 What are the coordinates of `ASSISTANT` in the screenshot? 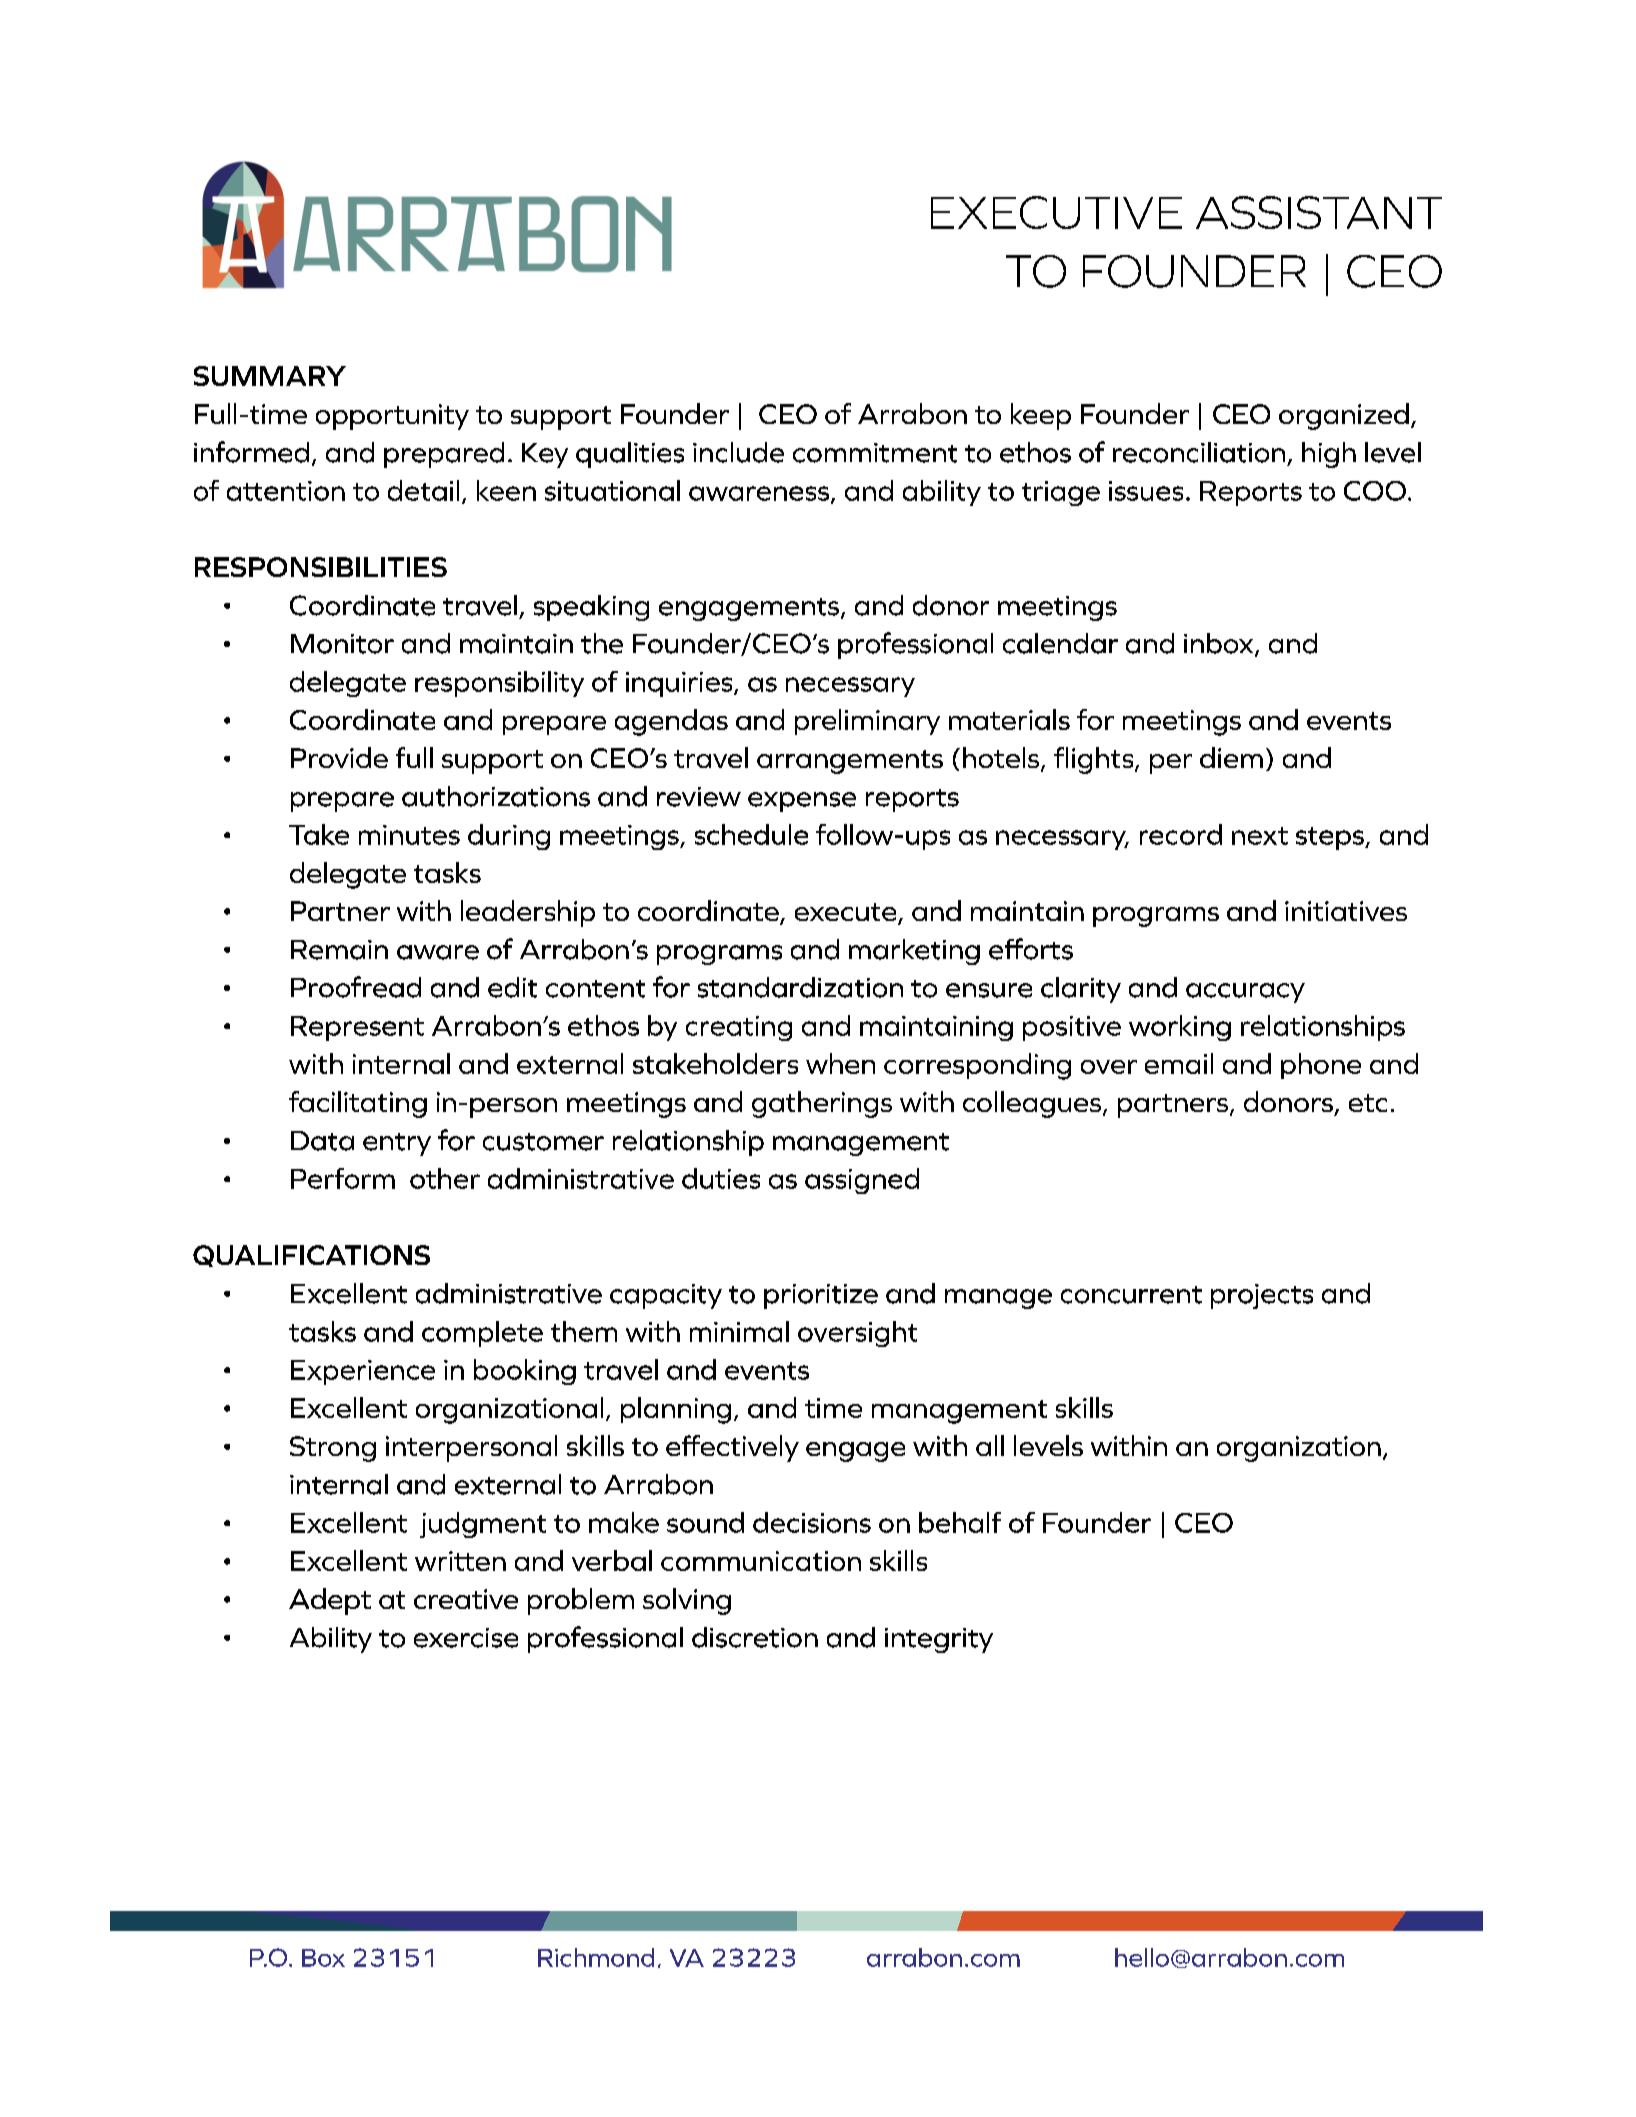 It's located at (1319, 212).
